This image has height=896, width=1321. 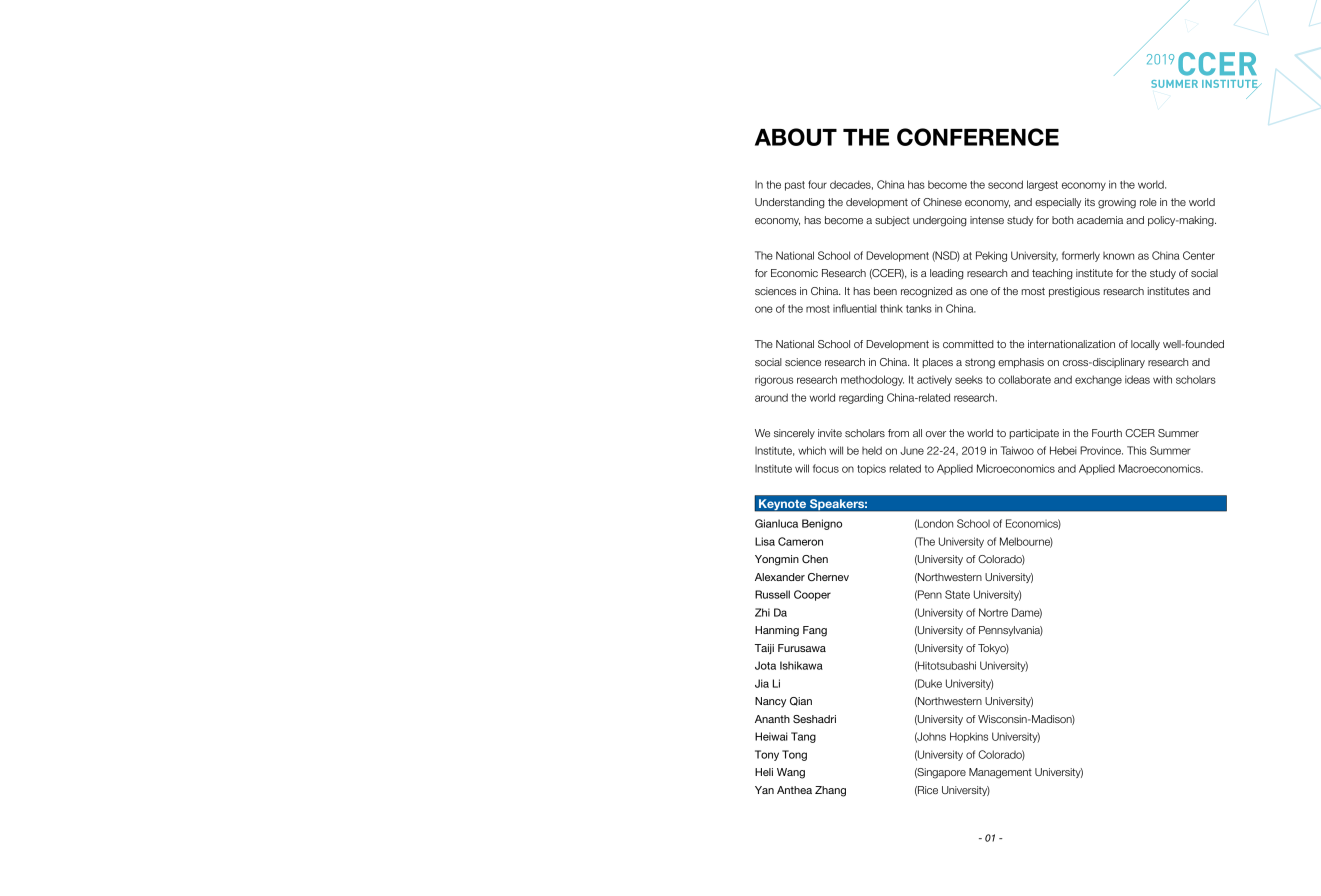 I want to click on rigorous, so click(x=774, y=380).
